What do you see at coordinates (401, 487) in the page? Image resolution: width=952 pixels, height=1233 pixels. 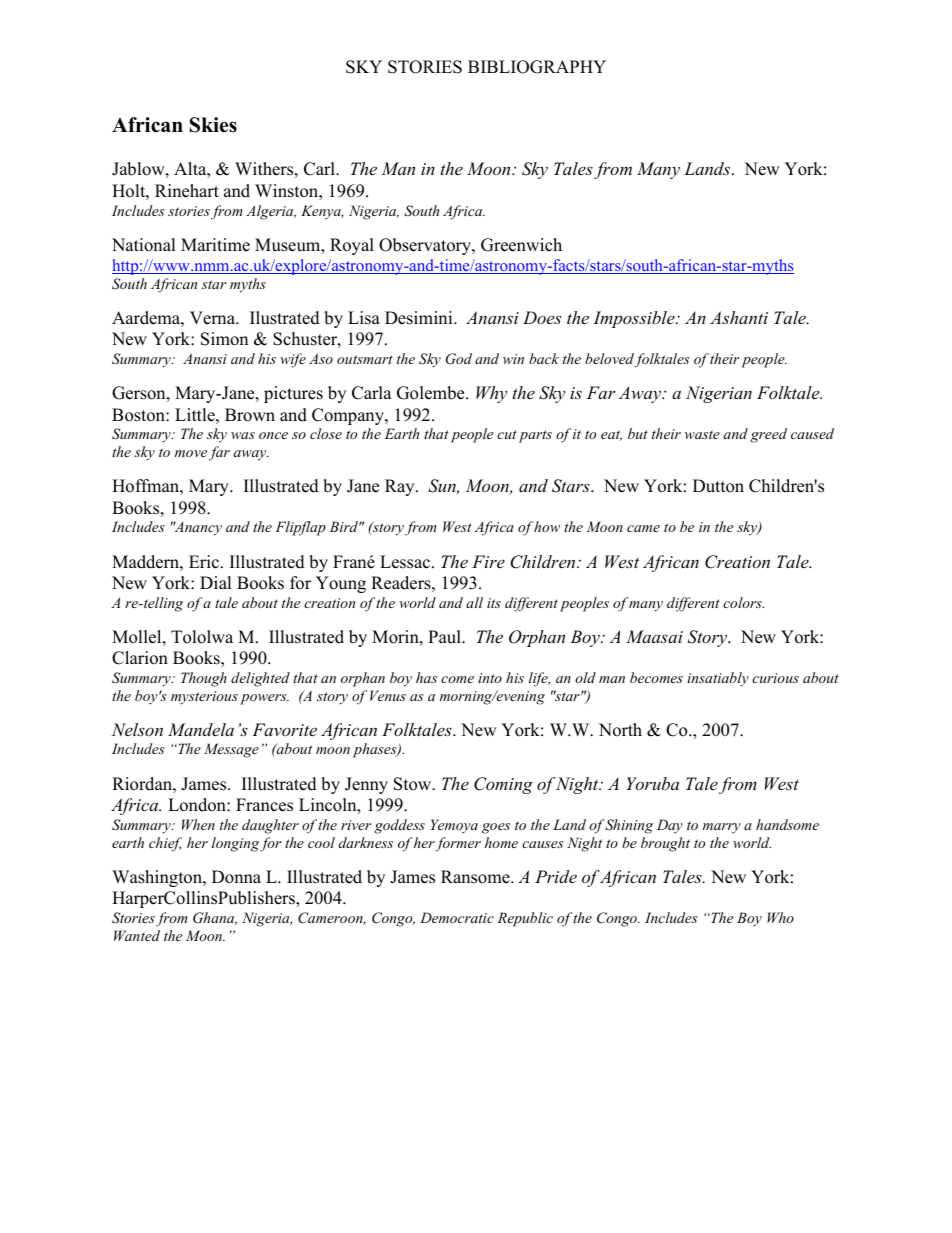 I see `Ray` at bounding box center [401, 487].
